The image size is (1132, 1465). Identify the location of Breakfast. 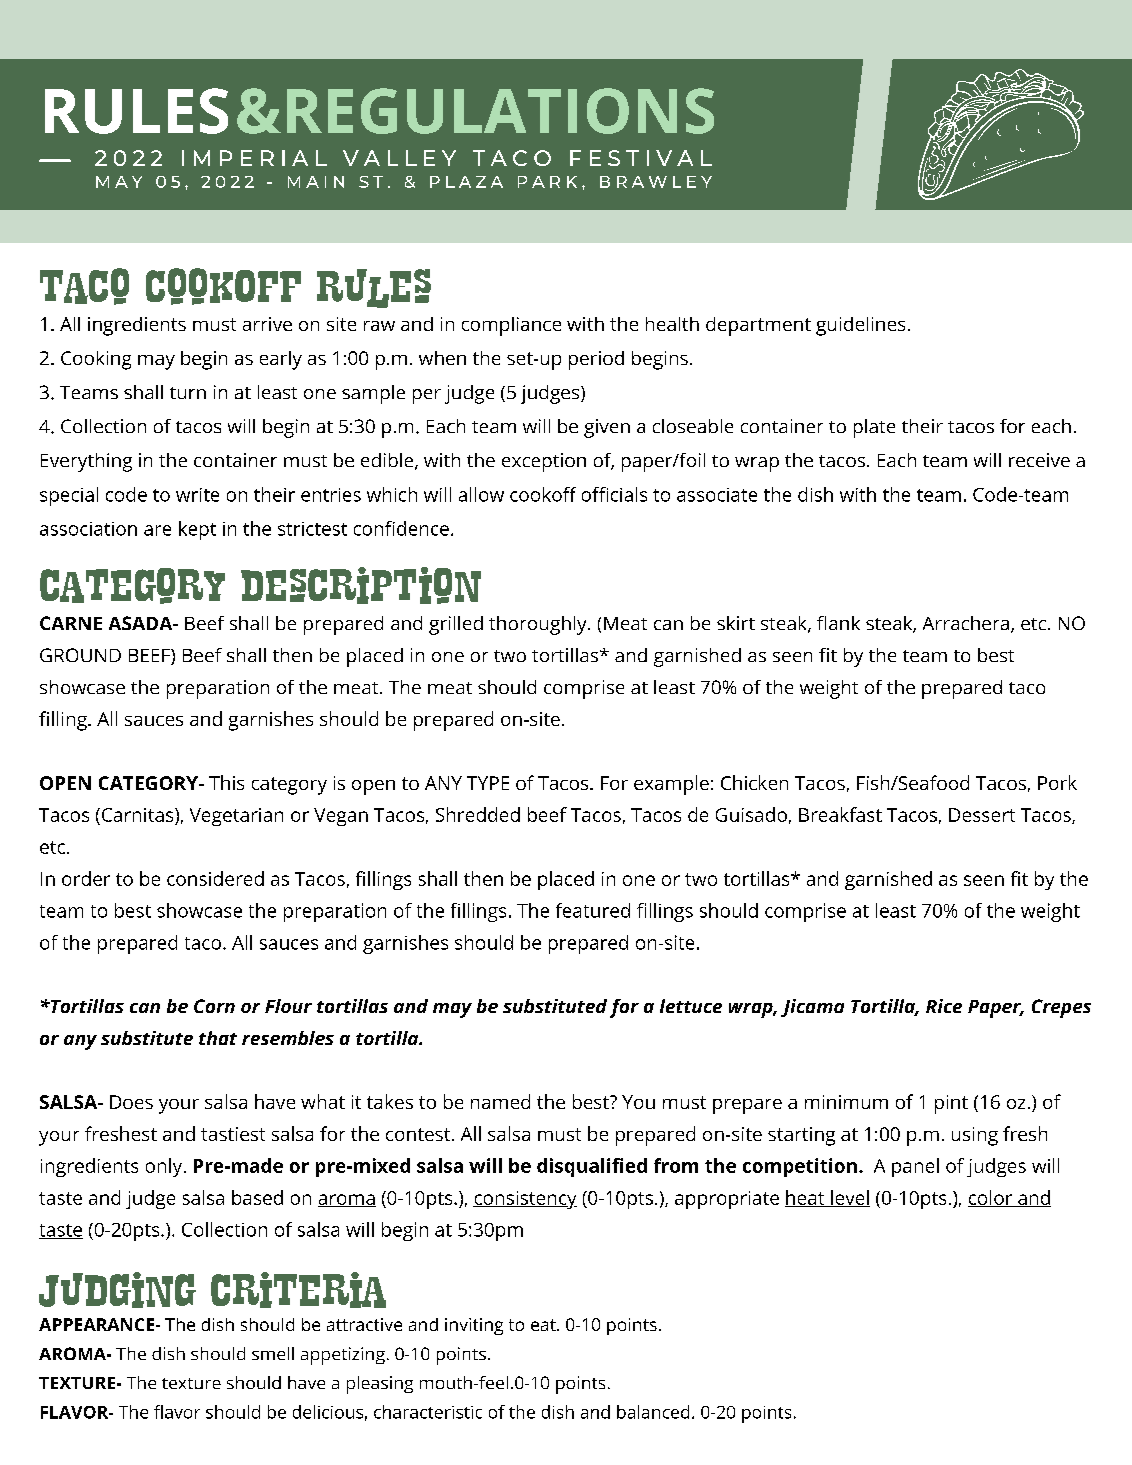
(840, 814).
